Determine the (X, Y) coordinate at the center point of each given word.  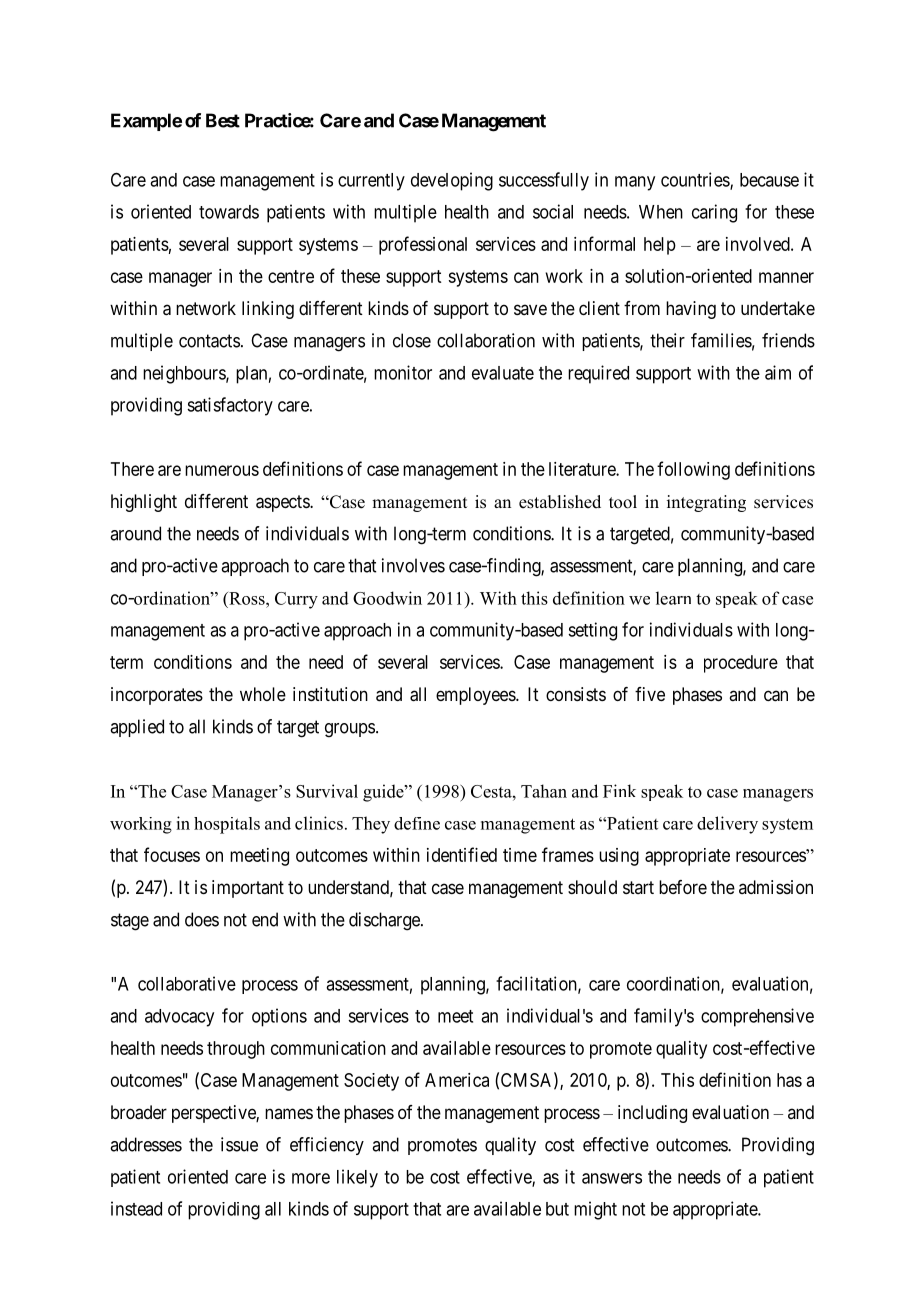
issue (239, 1144)
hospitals (227, 825)
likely (357, 1178)
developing (452, 181)
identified (462, 854)
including (652, 1114)
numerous (222, 470)
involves (413, 565)
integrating (706, 503)
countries (696, 180)
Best (223, 120)
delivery (727, 825)
